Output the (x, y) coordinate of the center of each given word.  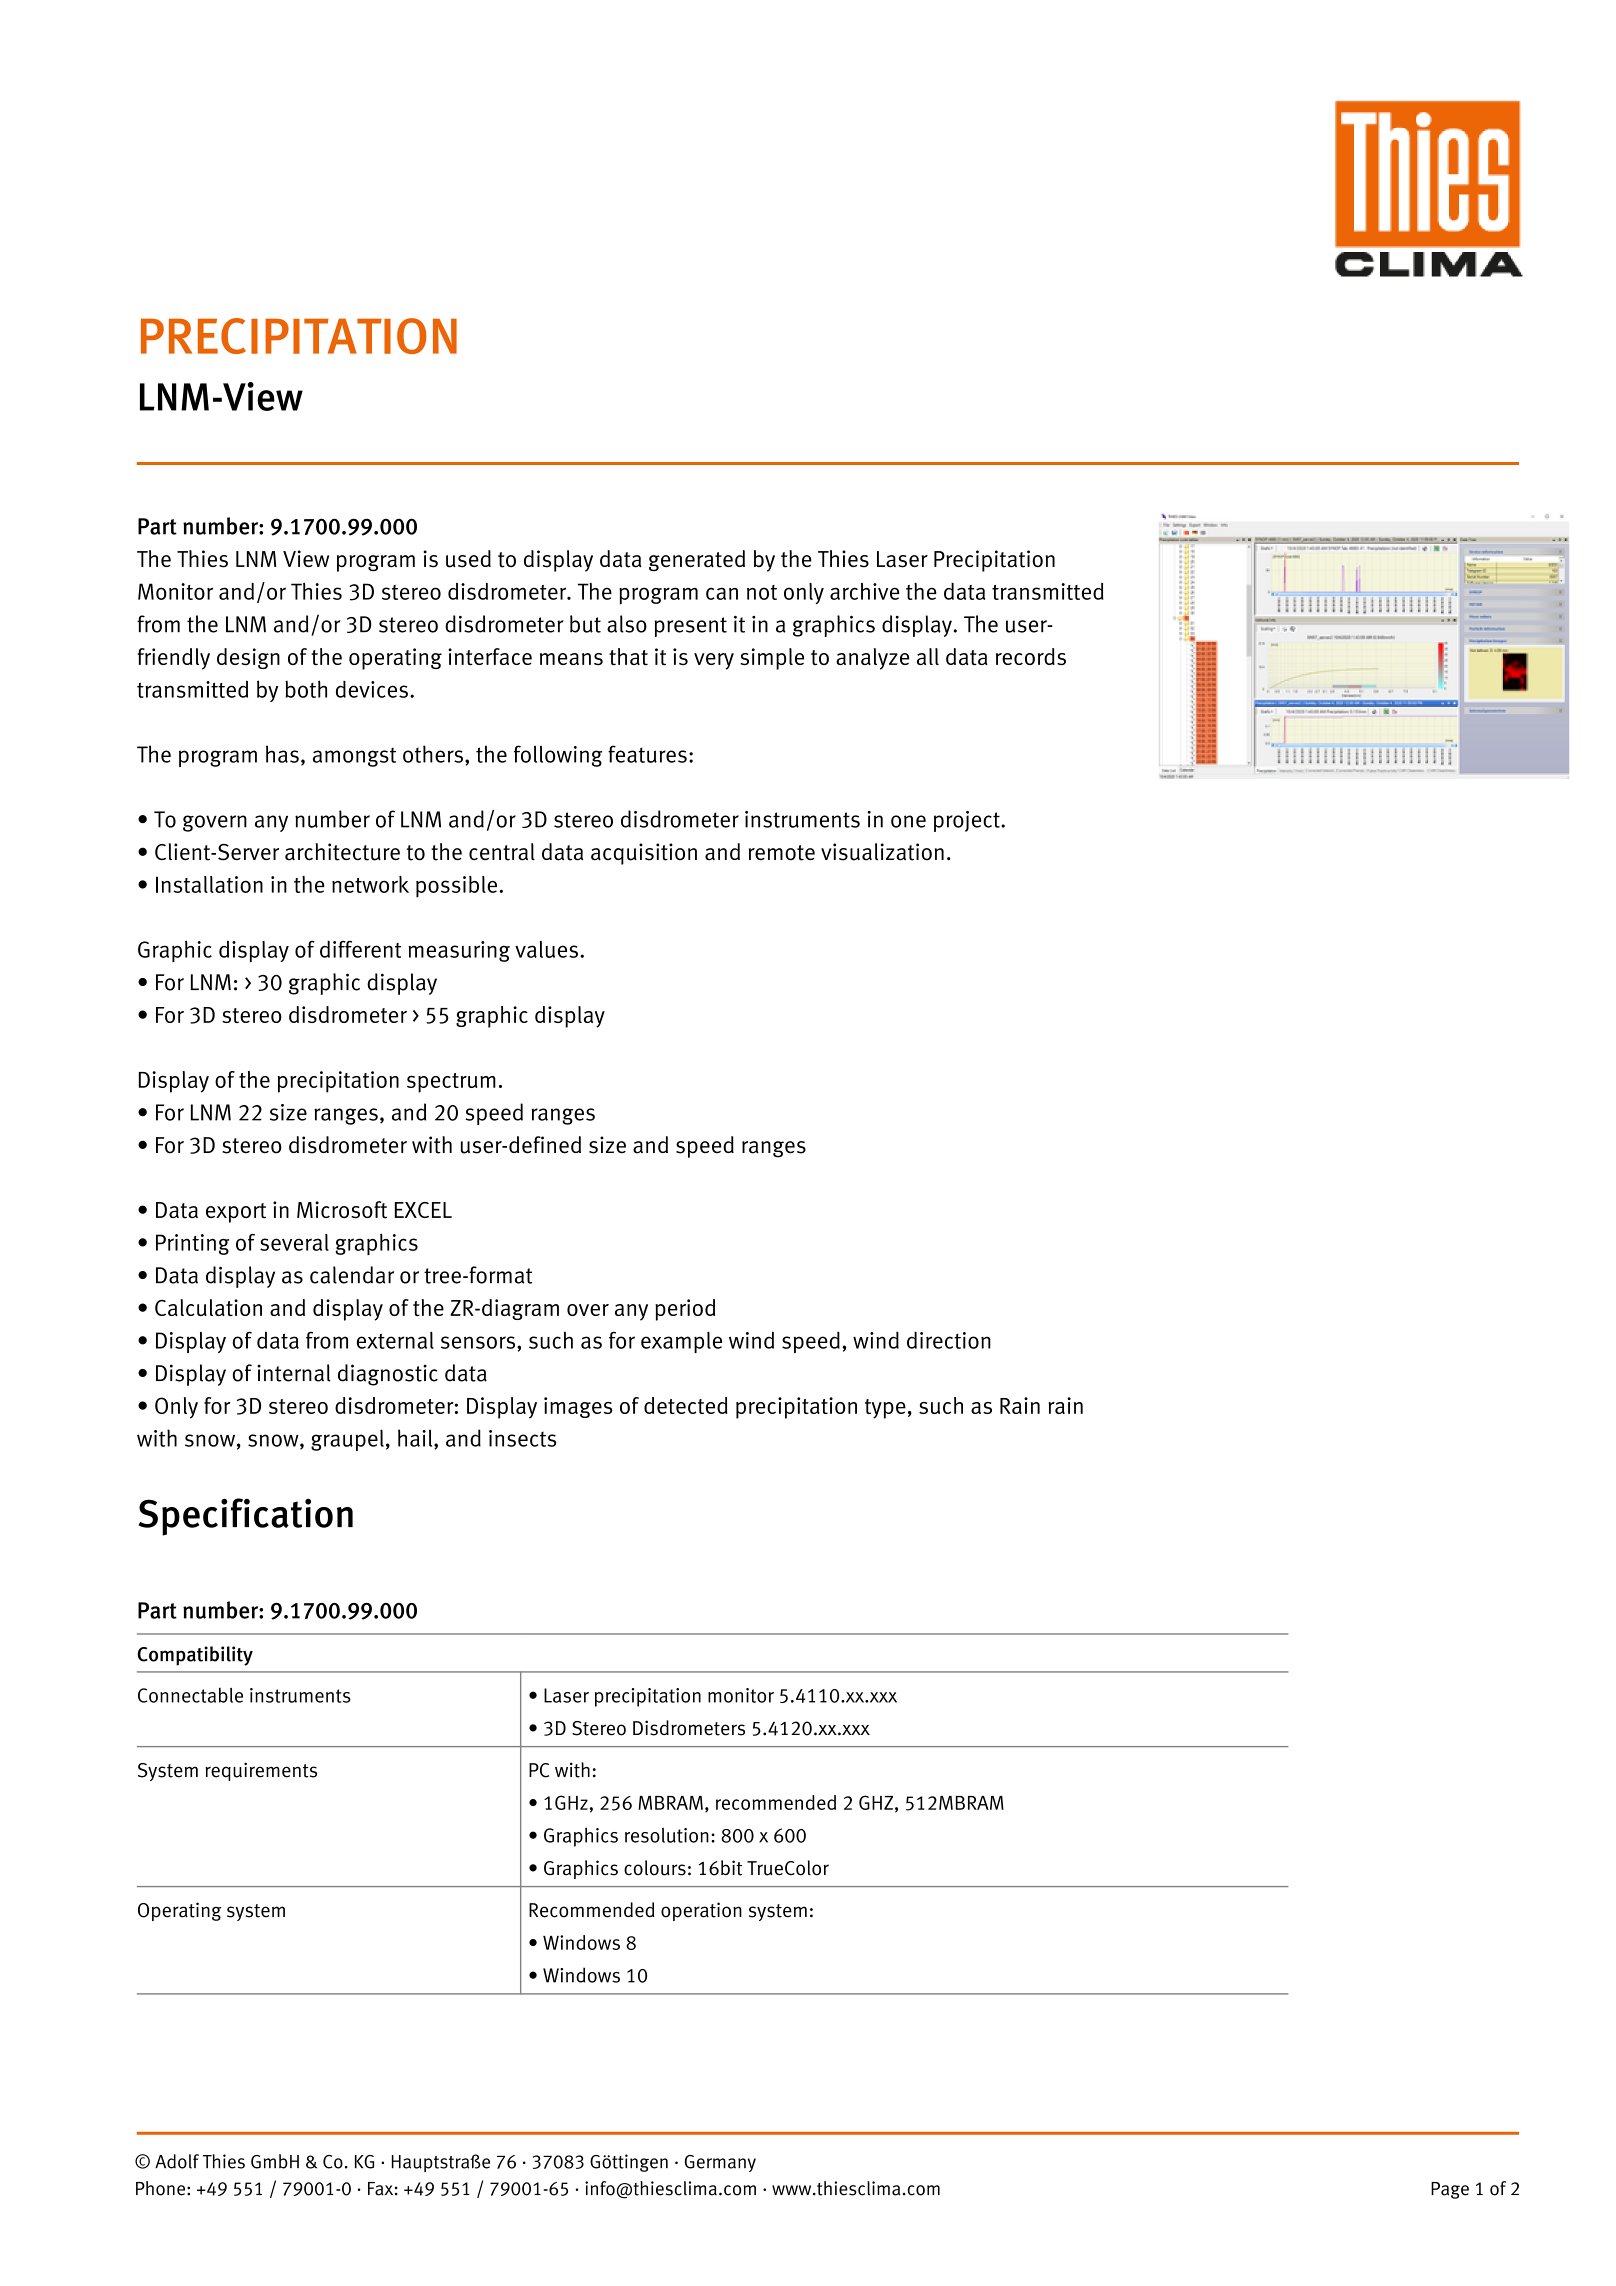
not (762, 592)
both (306, 689)
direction (949, 1340)
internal (294, 1373)
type (885, 1409)
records (1031, 656)
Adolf (177, 2161)
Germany (720, 2163)
